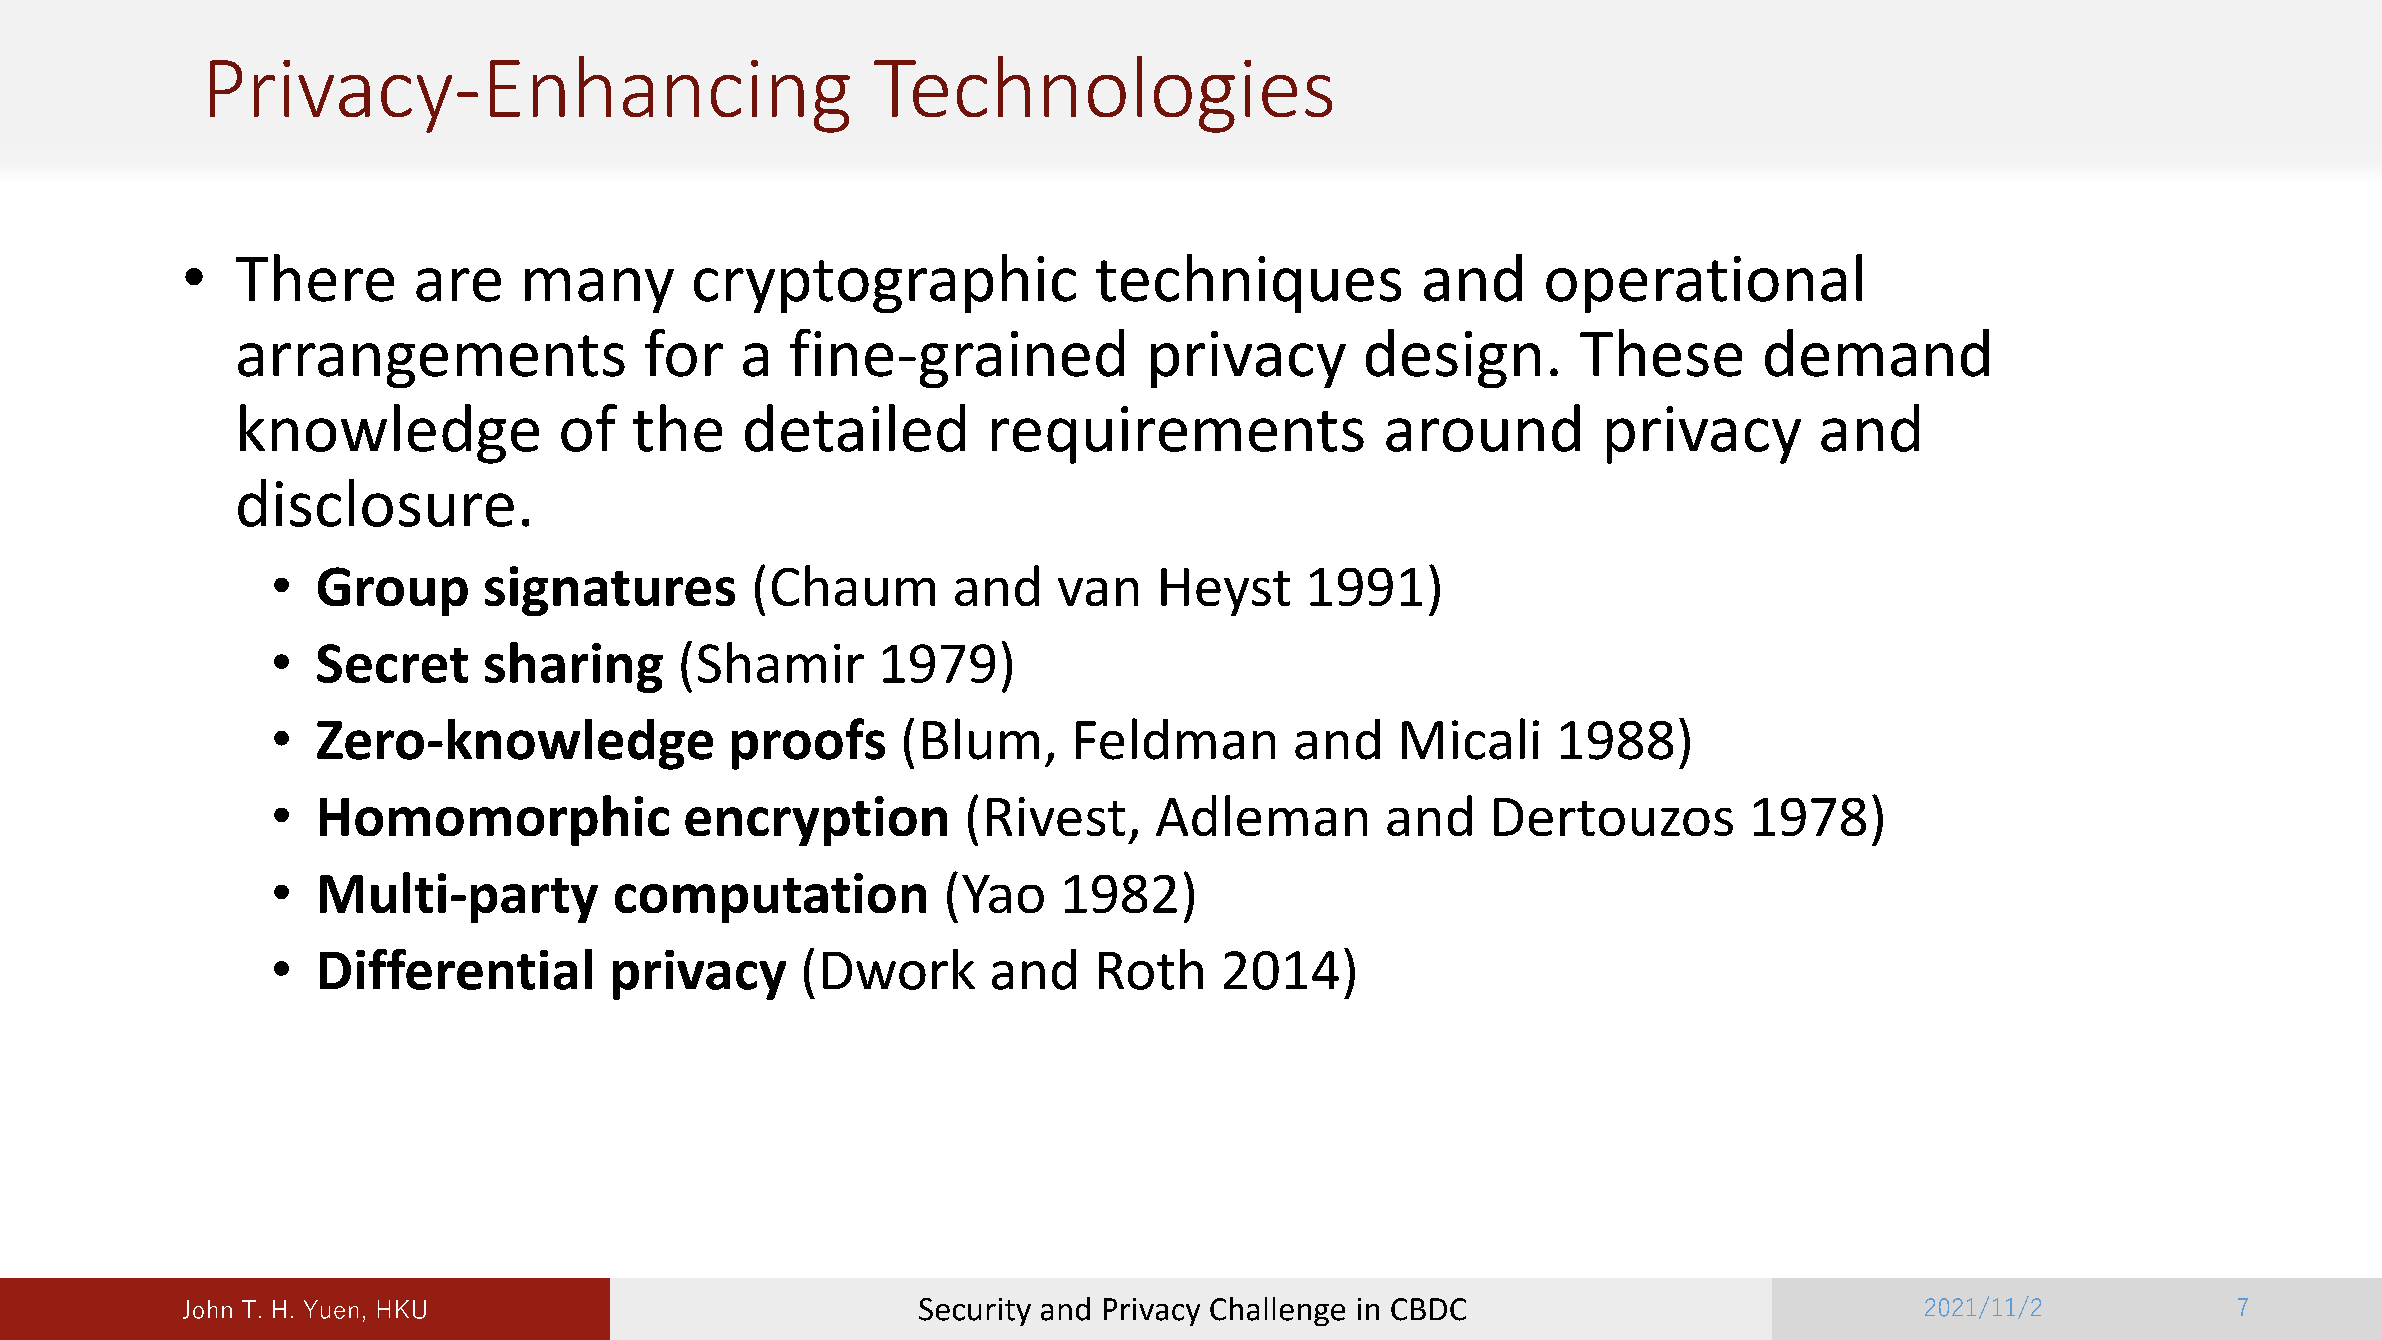 The image size is (2382, 1340). What do you see at coordinates (1103, 94) in the document?
I see `Technologies` at bounding box center [1103, 94].
